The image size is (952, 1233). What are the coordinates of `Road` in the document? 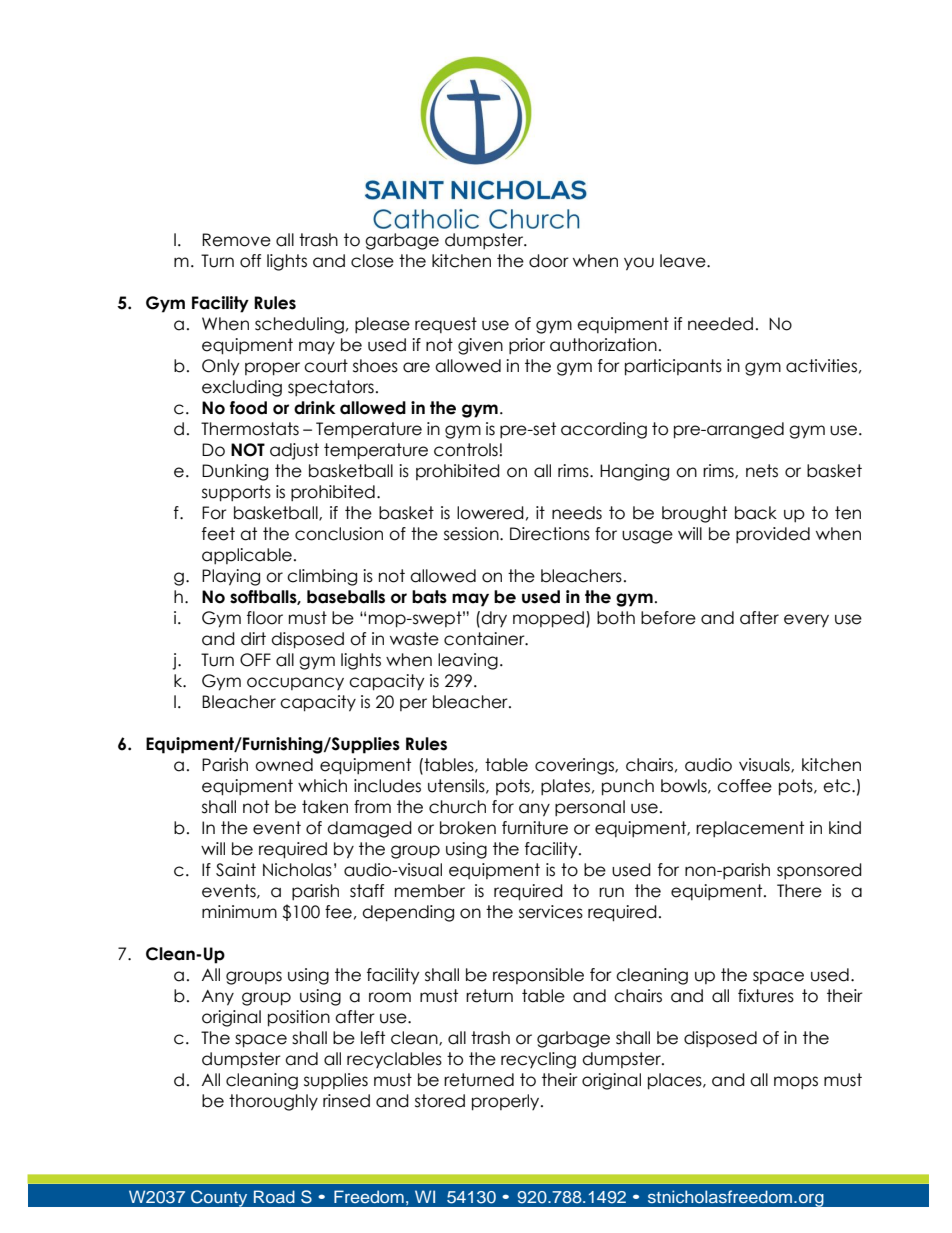 It's located at (274, 1196).
